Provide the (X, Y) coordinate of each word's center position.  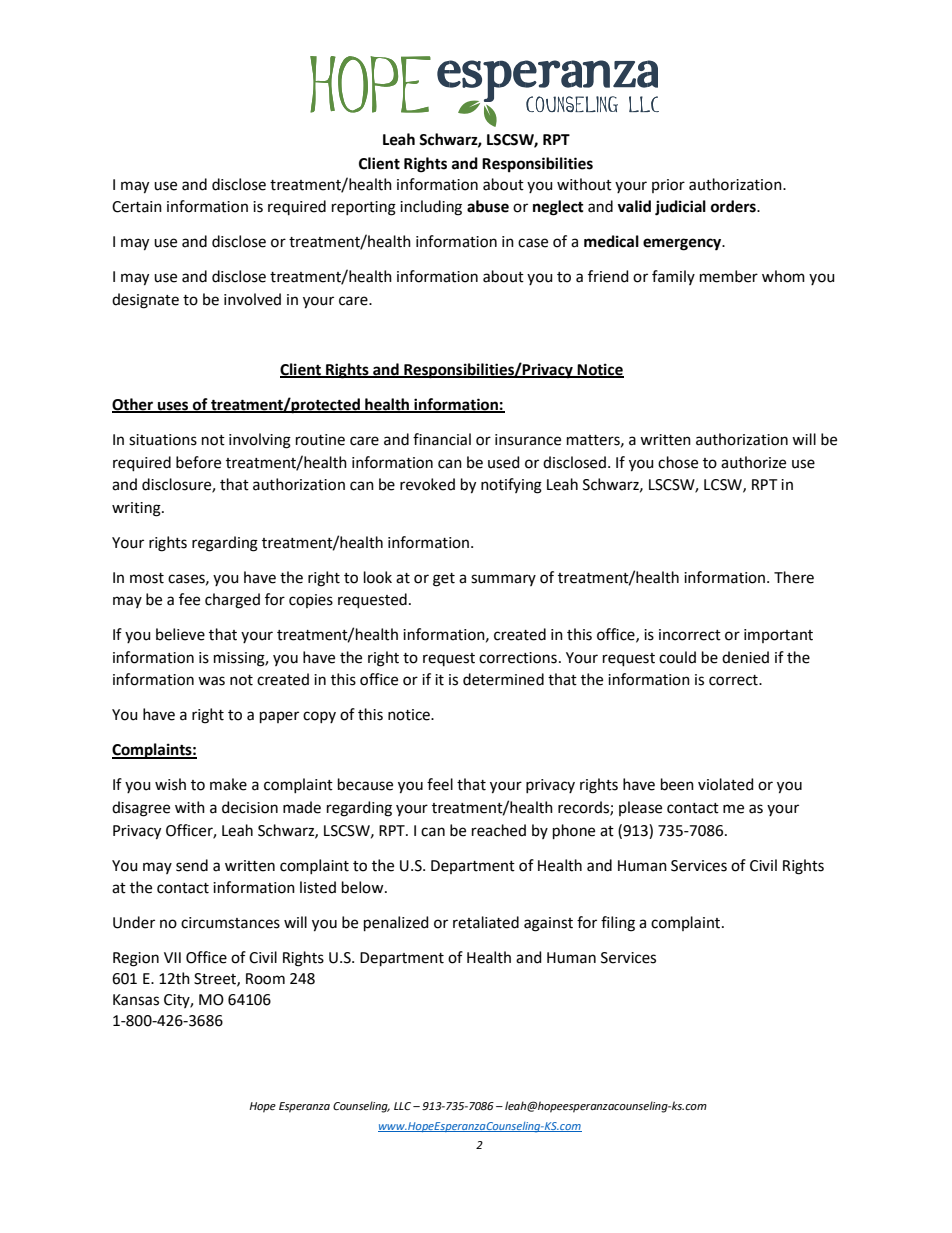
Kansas (136, 1000)
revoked (427, 484)
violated (726, 784)
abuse (488, 206)
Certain (137, 207)
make (228, 784)
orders (734, 206)
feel (440, 784)
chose (678, 462)
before (198, 462)
